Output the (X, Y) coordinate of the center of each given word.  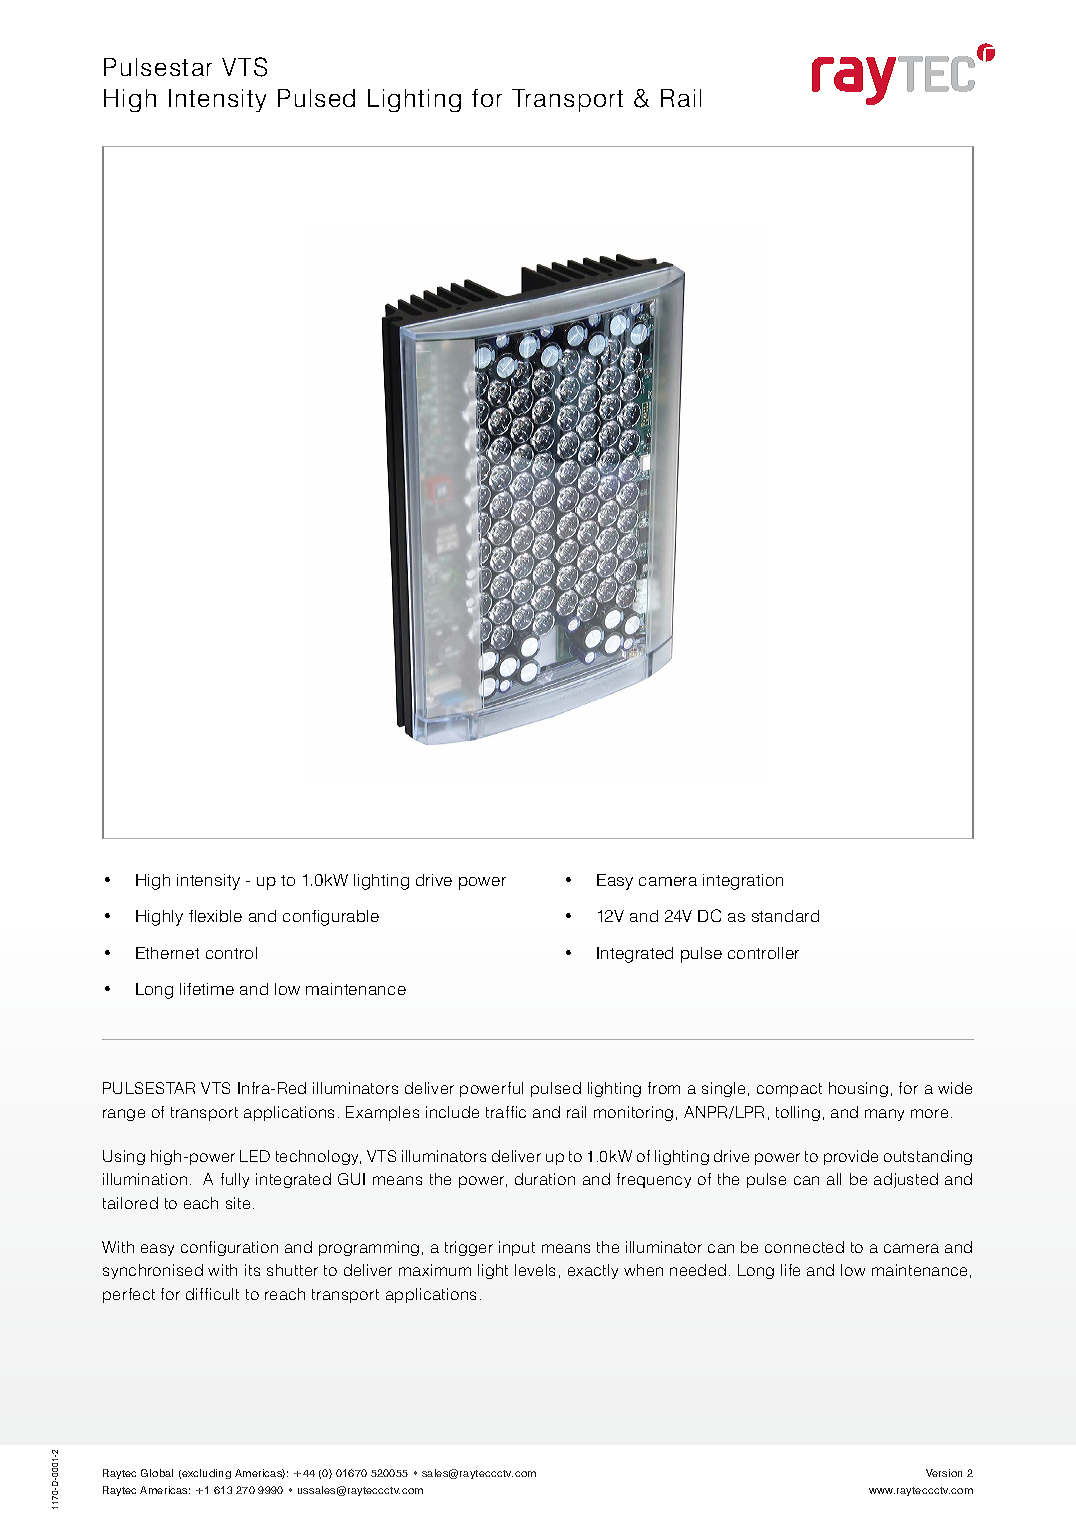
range (124, 1115)
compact (789, 1090)
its (252, 1270)
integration (743, 882)
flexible (215, 916)
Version (944, 1473)
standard (785, 916)
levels (535, 1270)
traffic (506, 1112)
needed (698, 1270)
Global (157, 1473)
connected (804, 1247)
